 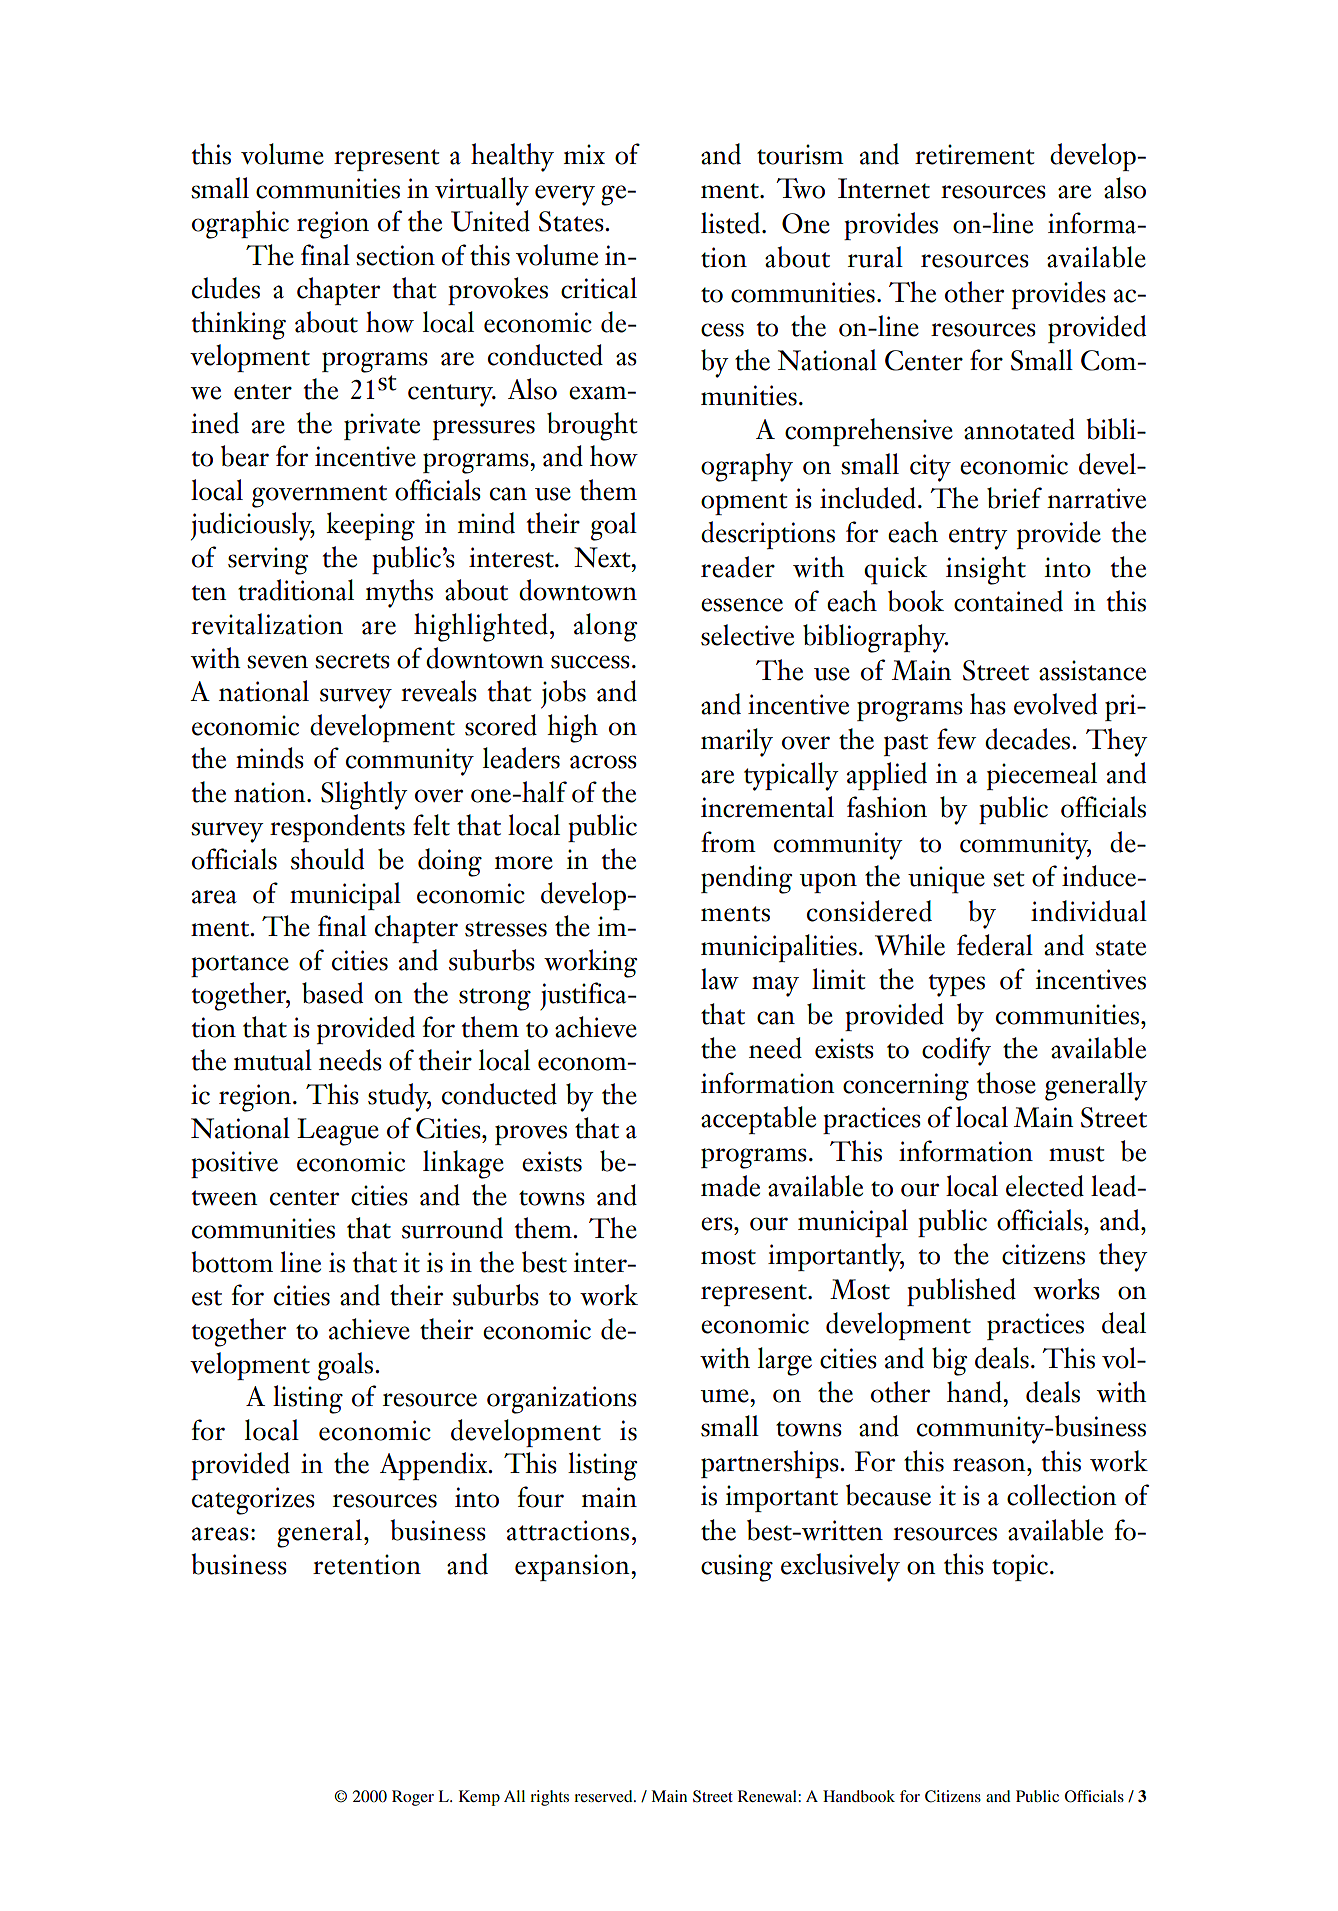 I want to click on virtually, so click(x=482, y=191).
